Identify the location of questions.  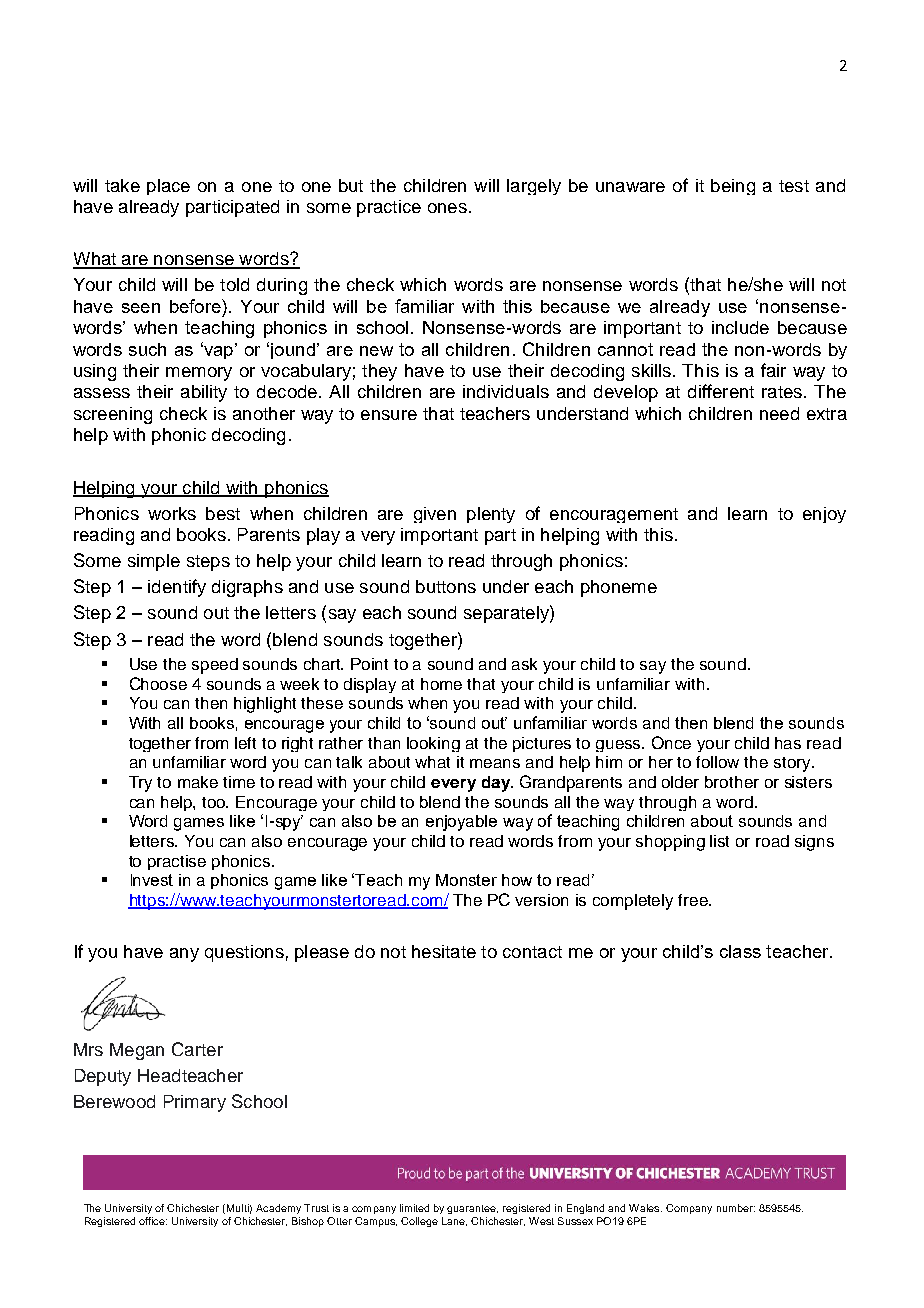
(244, 953).
